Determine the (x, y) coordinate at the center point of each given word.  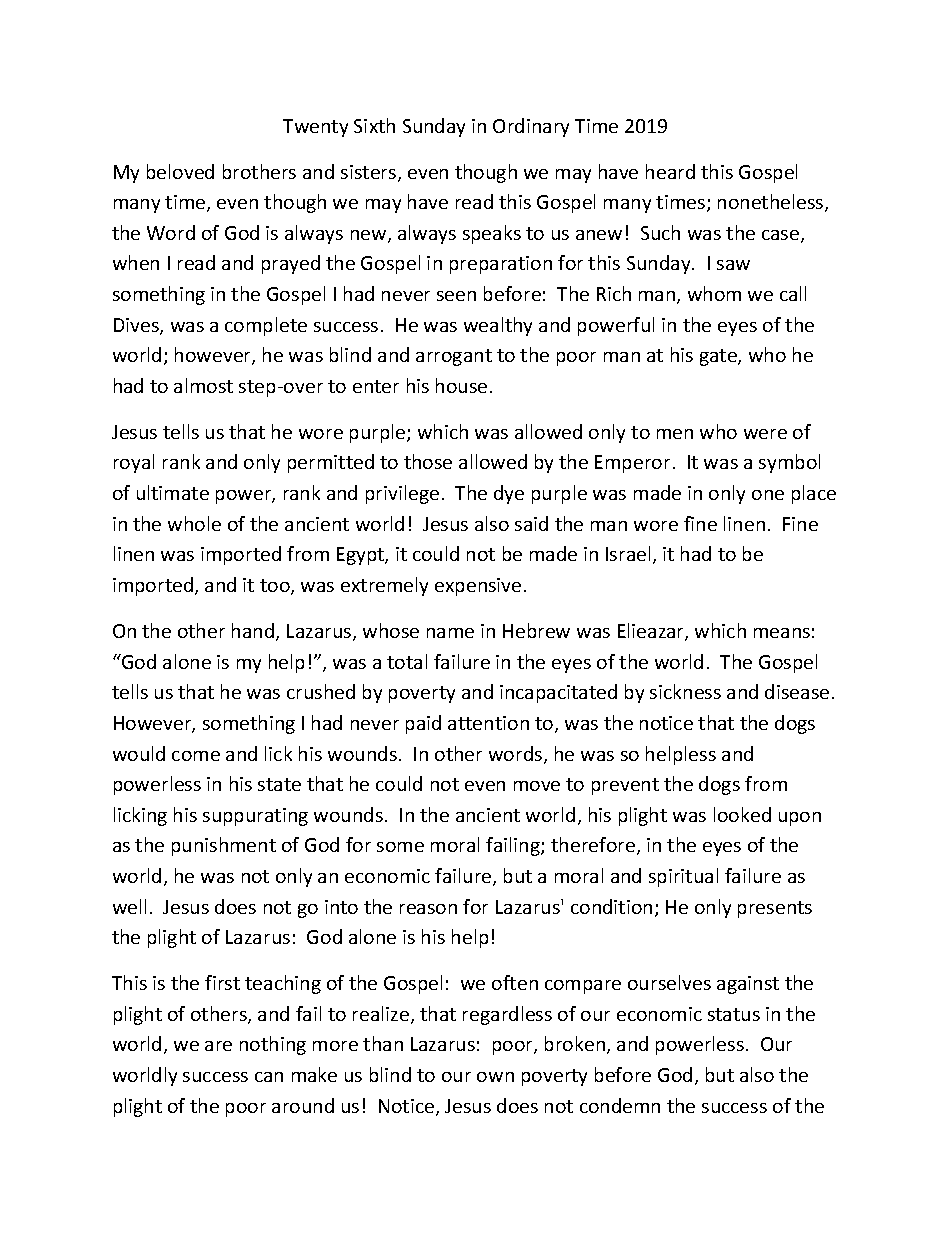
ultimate (173, 492)
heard (670, 171)
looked (742, 814)
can (269, 1077)
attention (488, 723)
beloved (180, 171)
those (428, 461)
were (765, 434)
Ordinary (531, 127)
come (196, 756)
